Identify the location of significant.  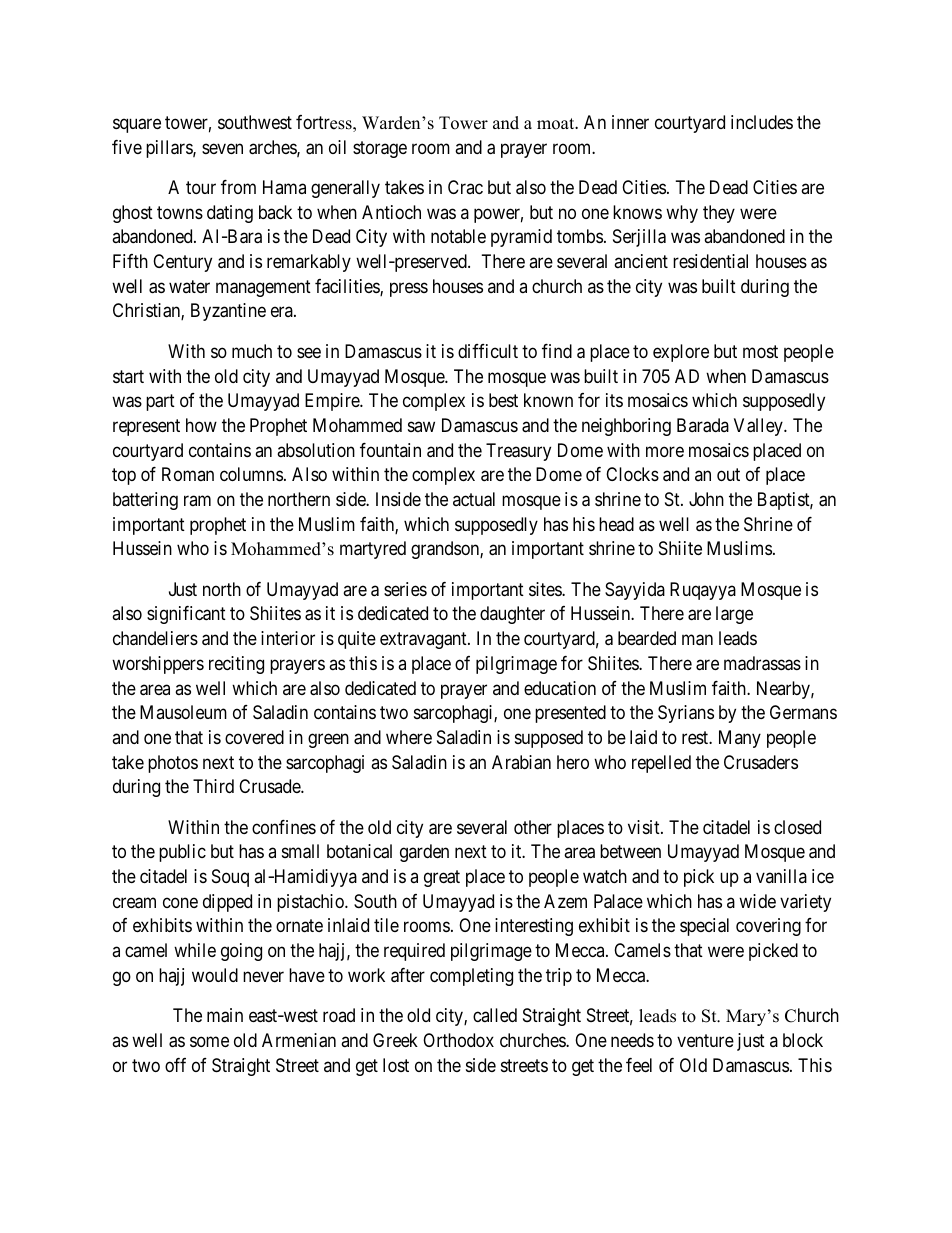
(186, 615).
